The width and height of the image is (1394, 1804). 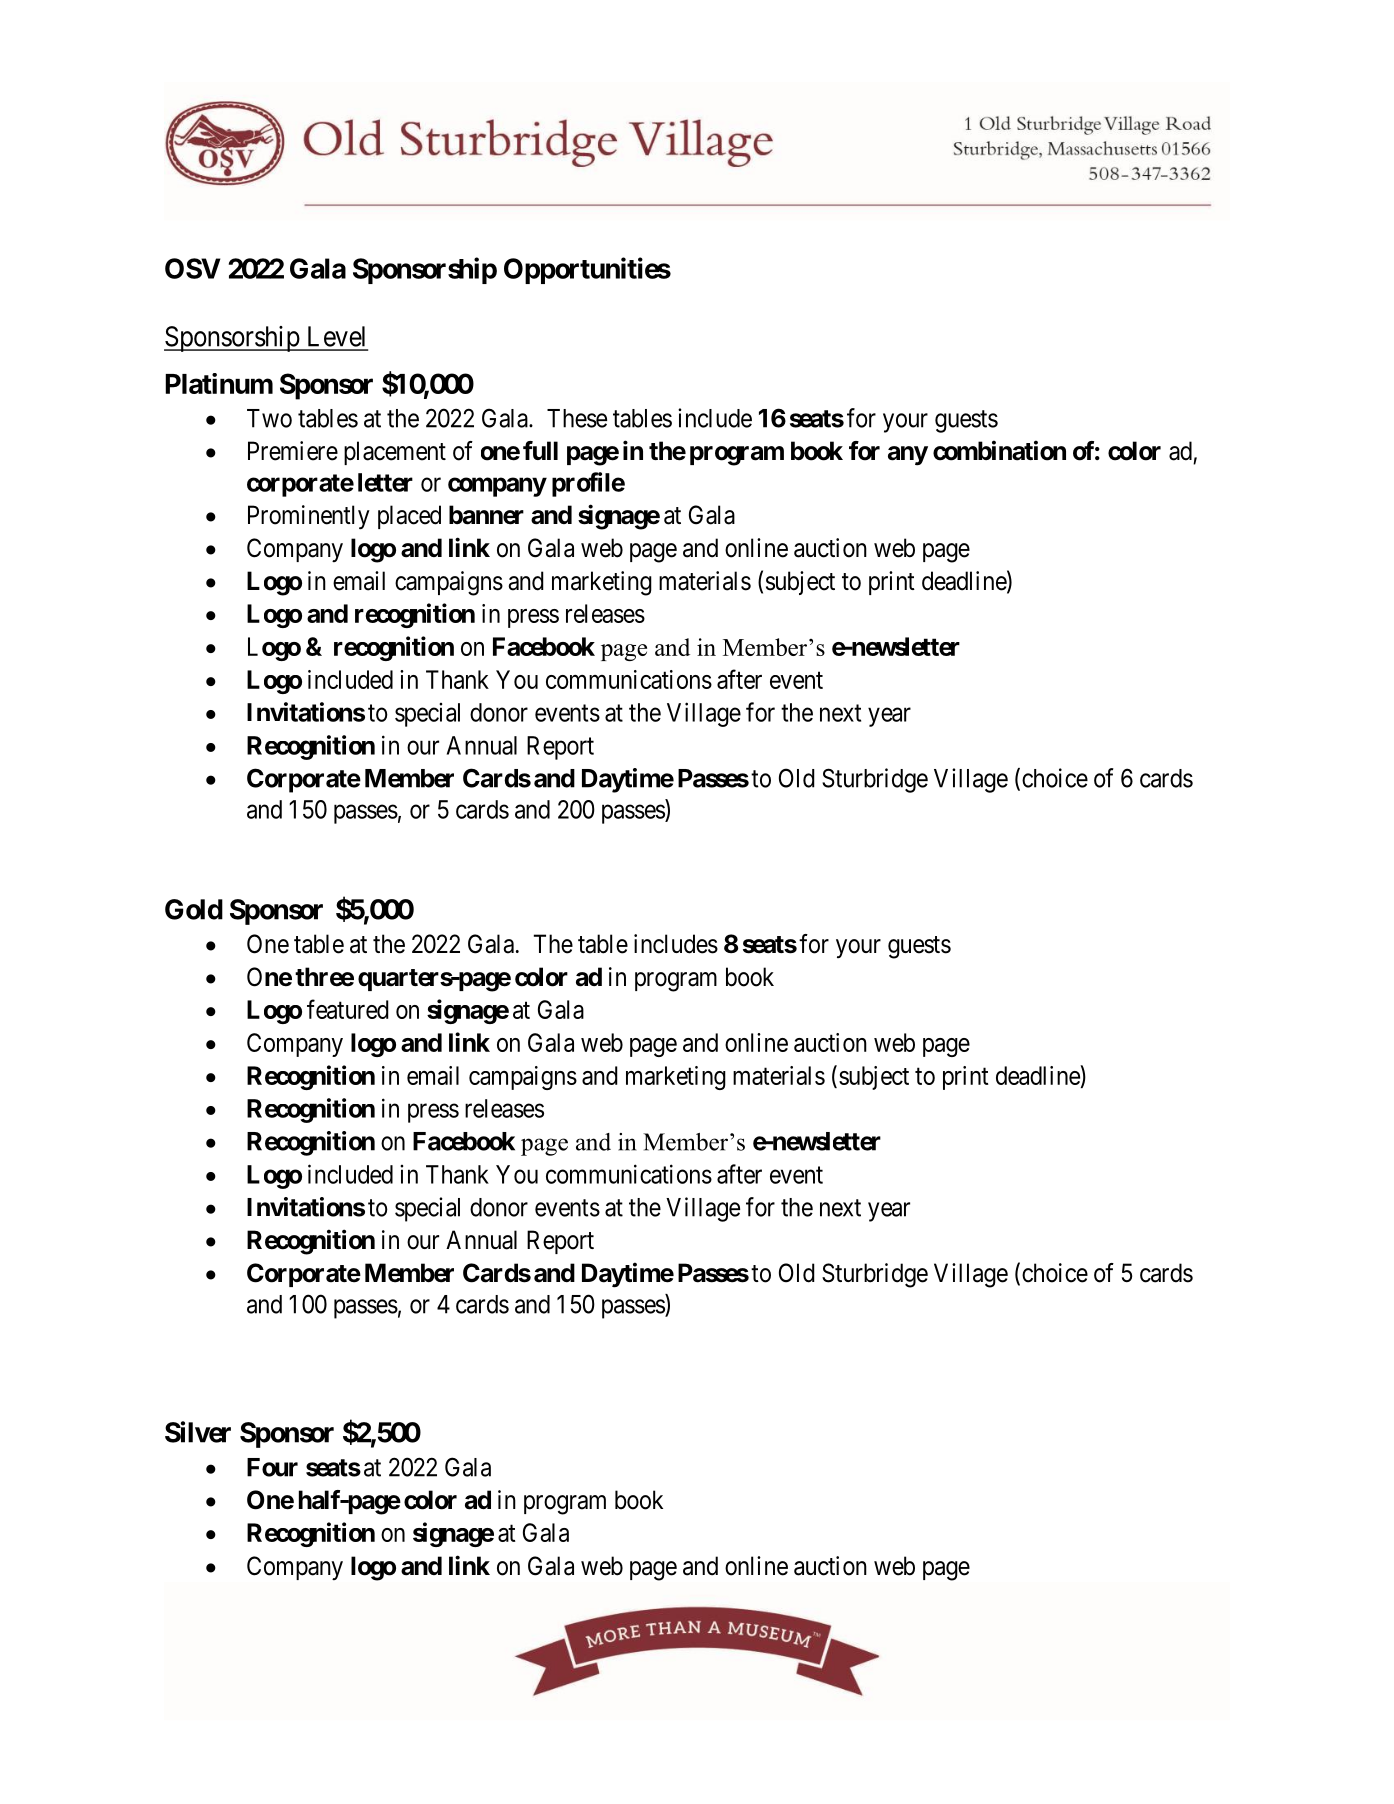 I want to click on OSV, so click(x=193, y=268).
